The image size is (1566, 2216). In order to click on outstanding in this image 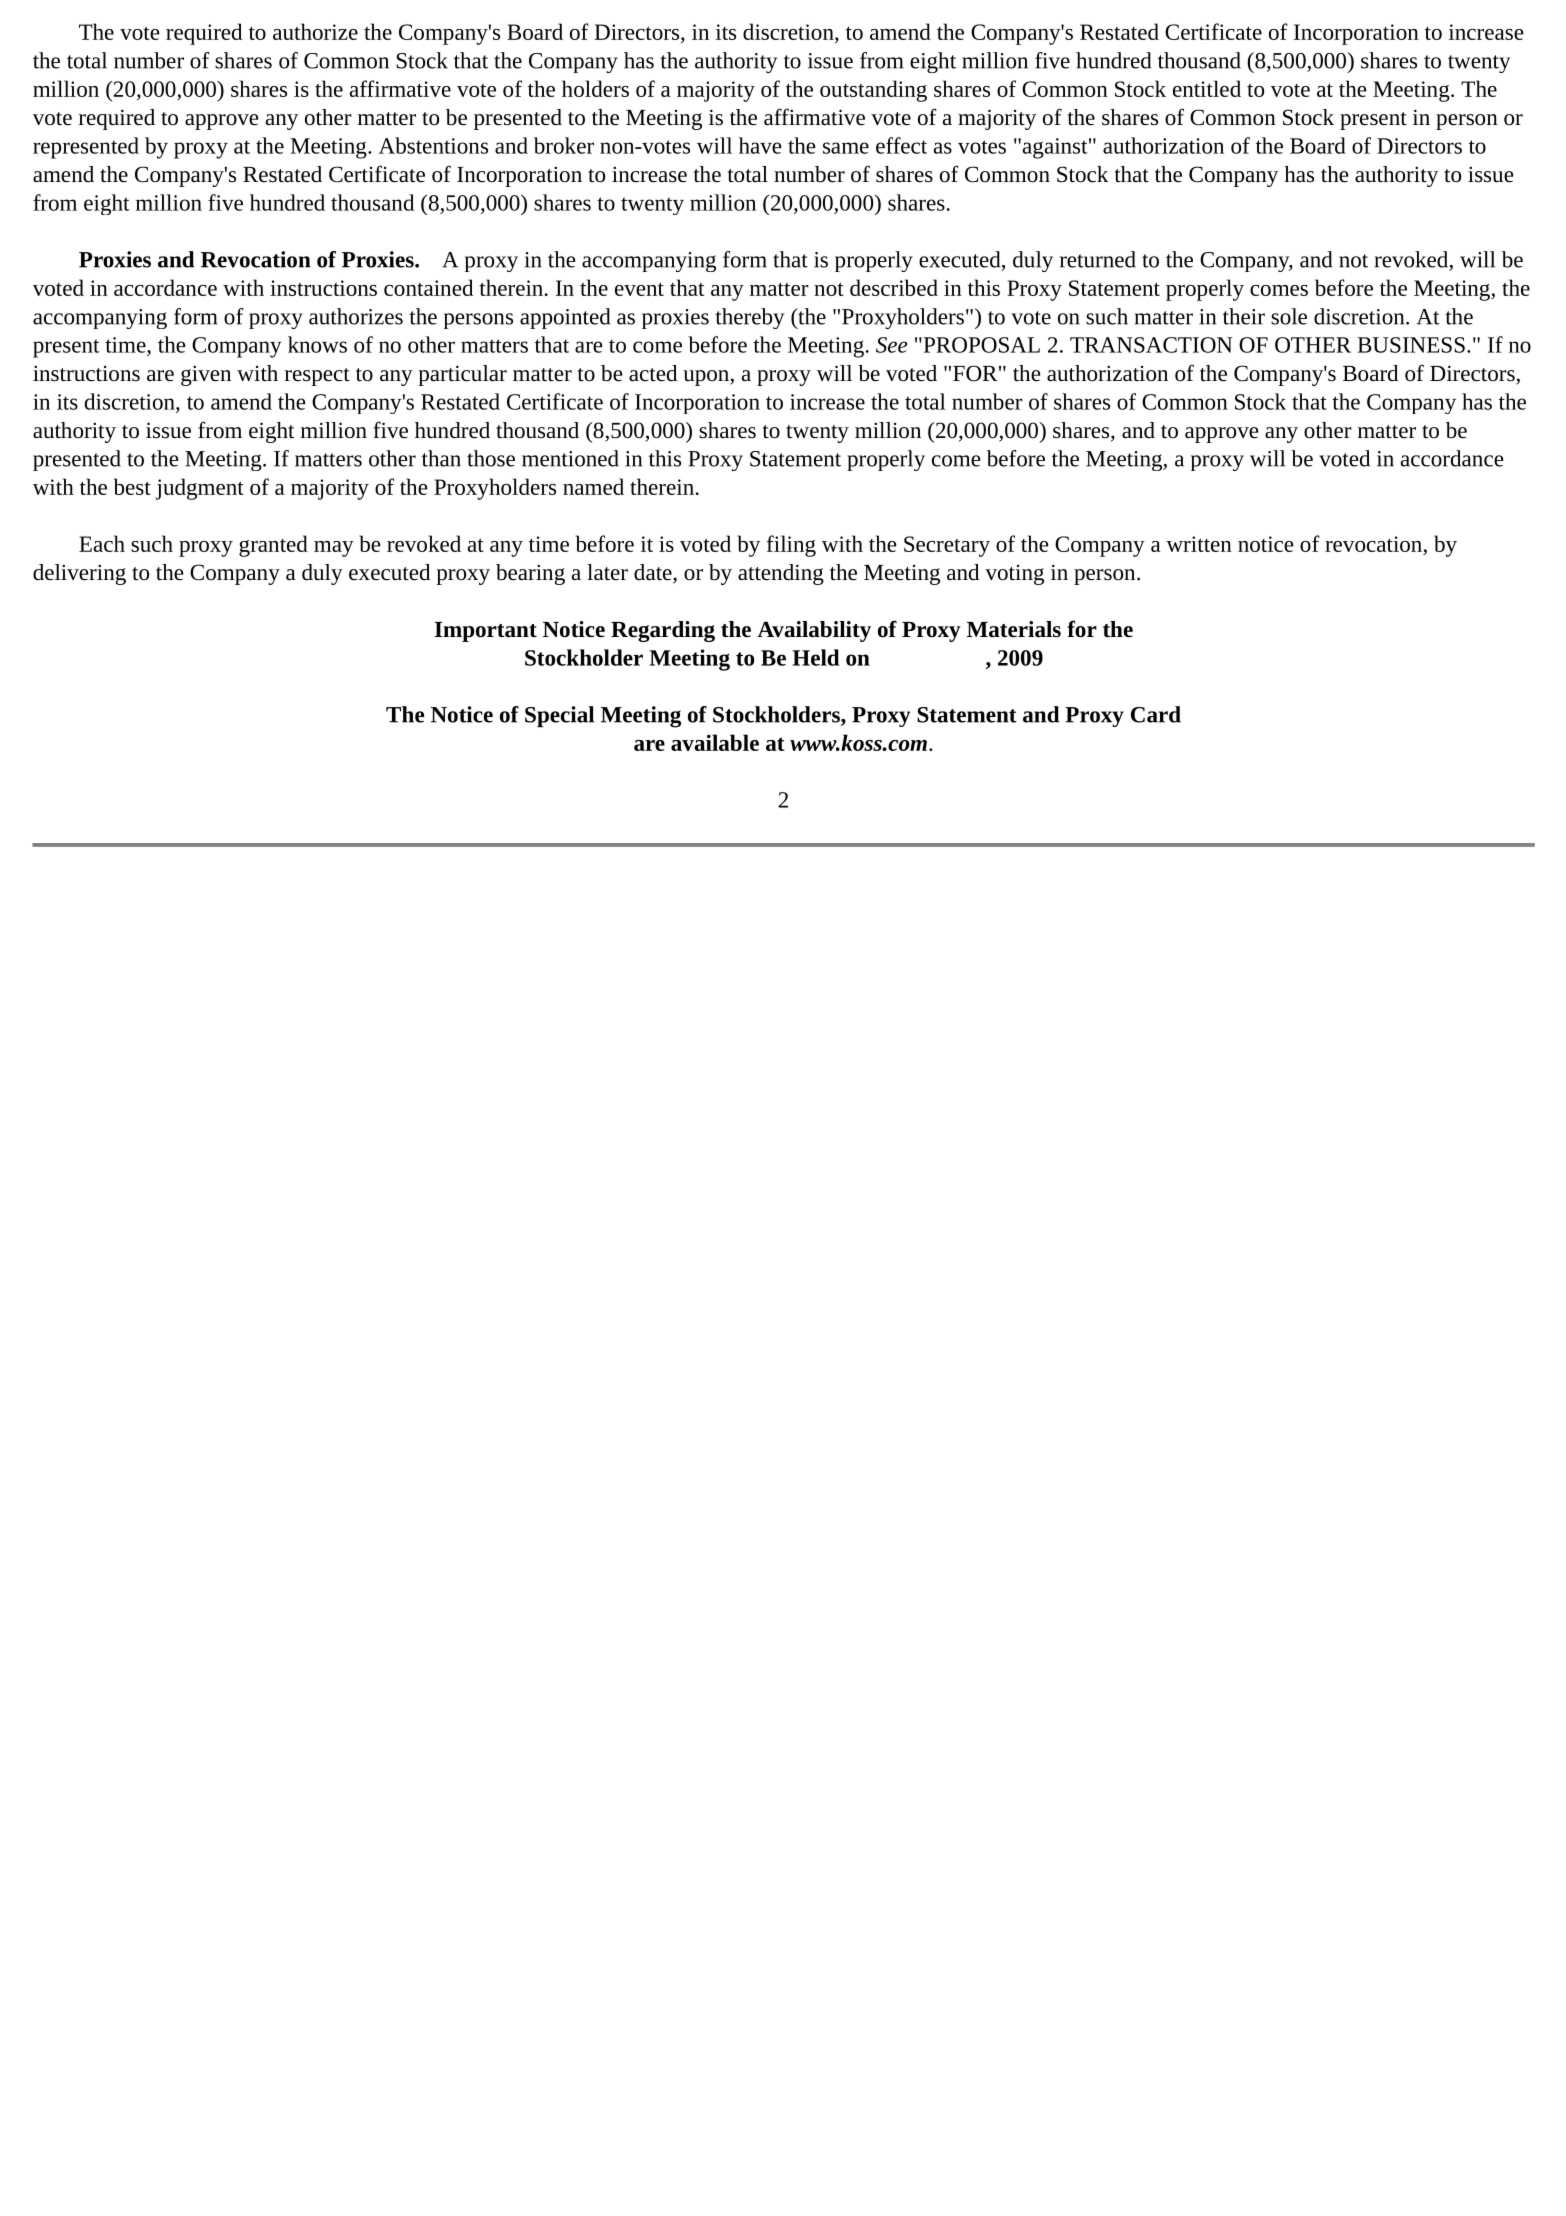, I will do `click(873, 91)`.
